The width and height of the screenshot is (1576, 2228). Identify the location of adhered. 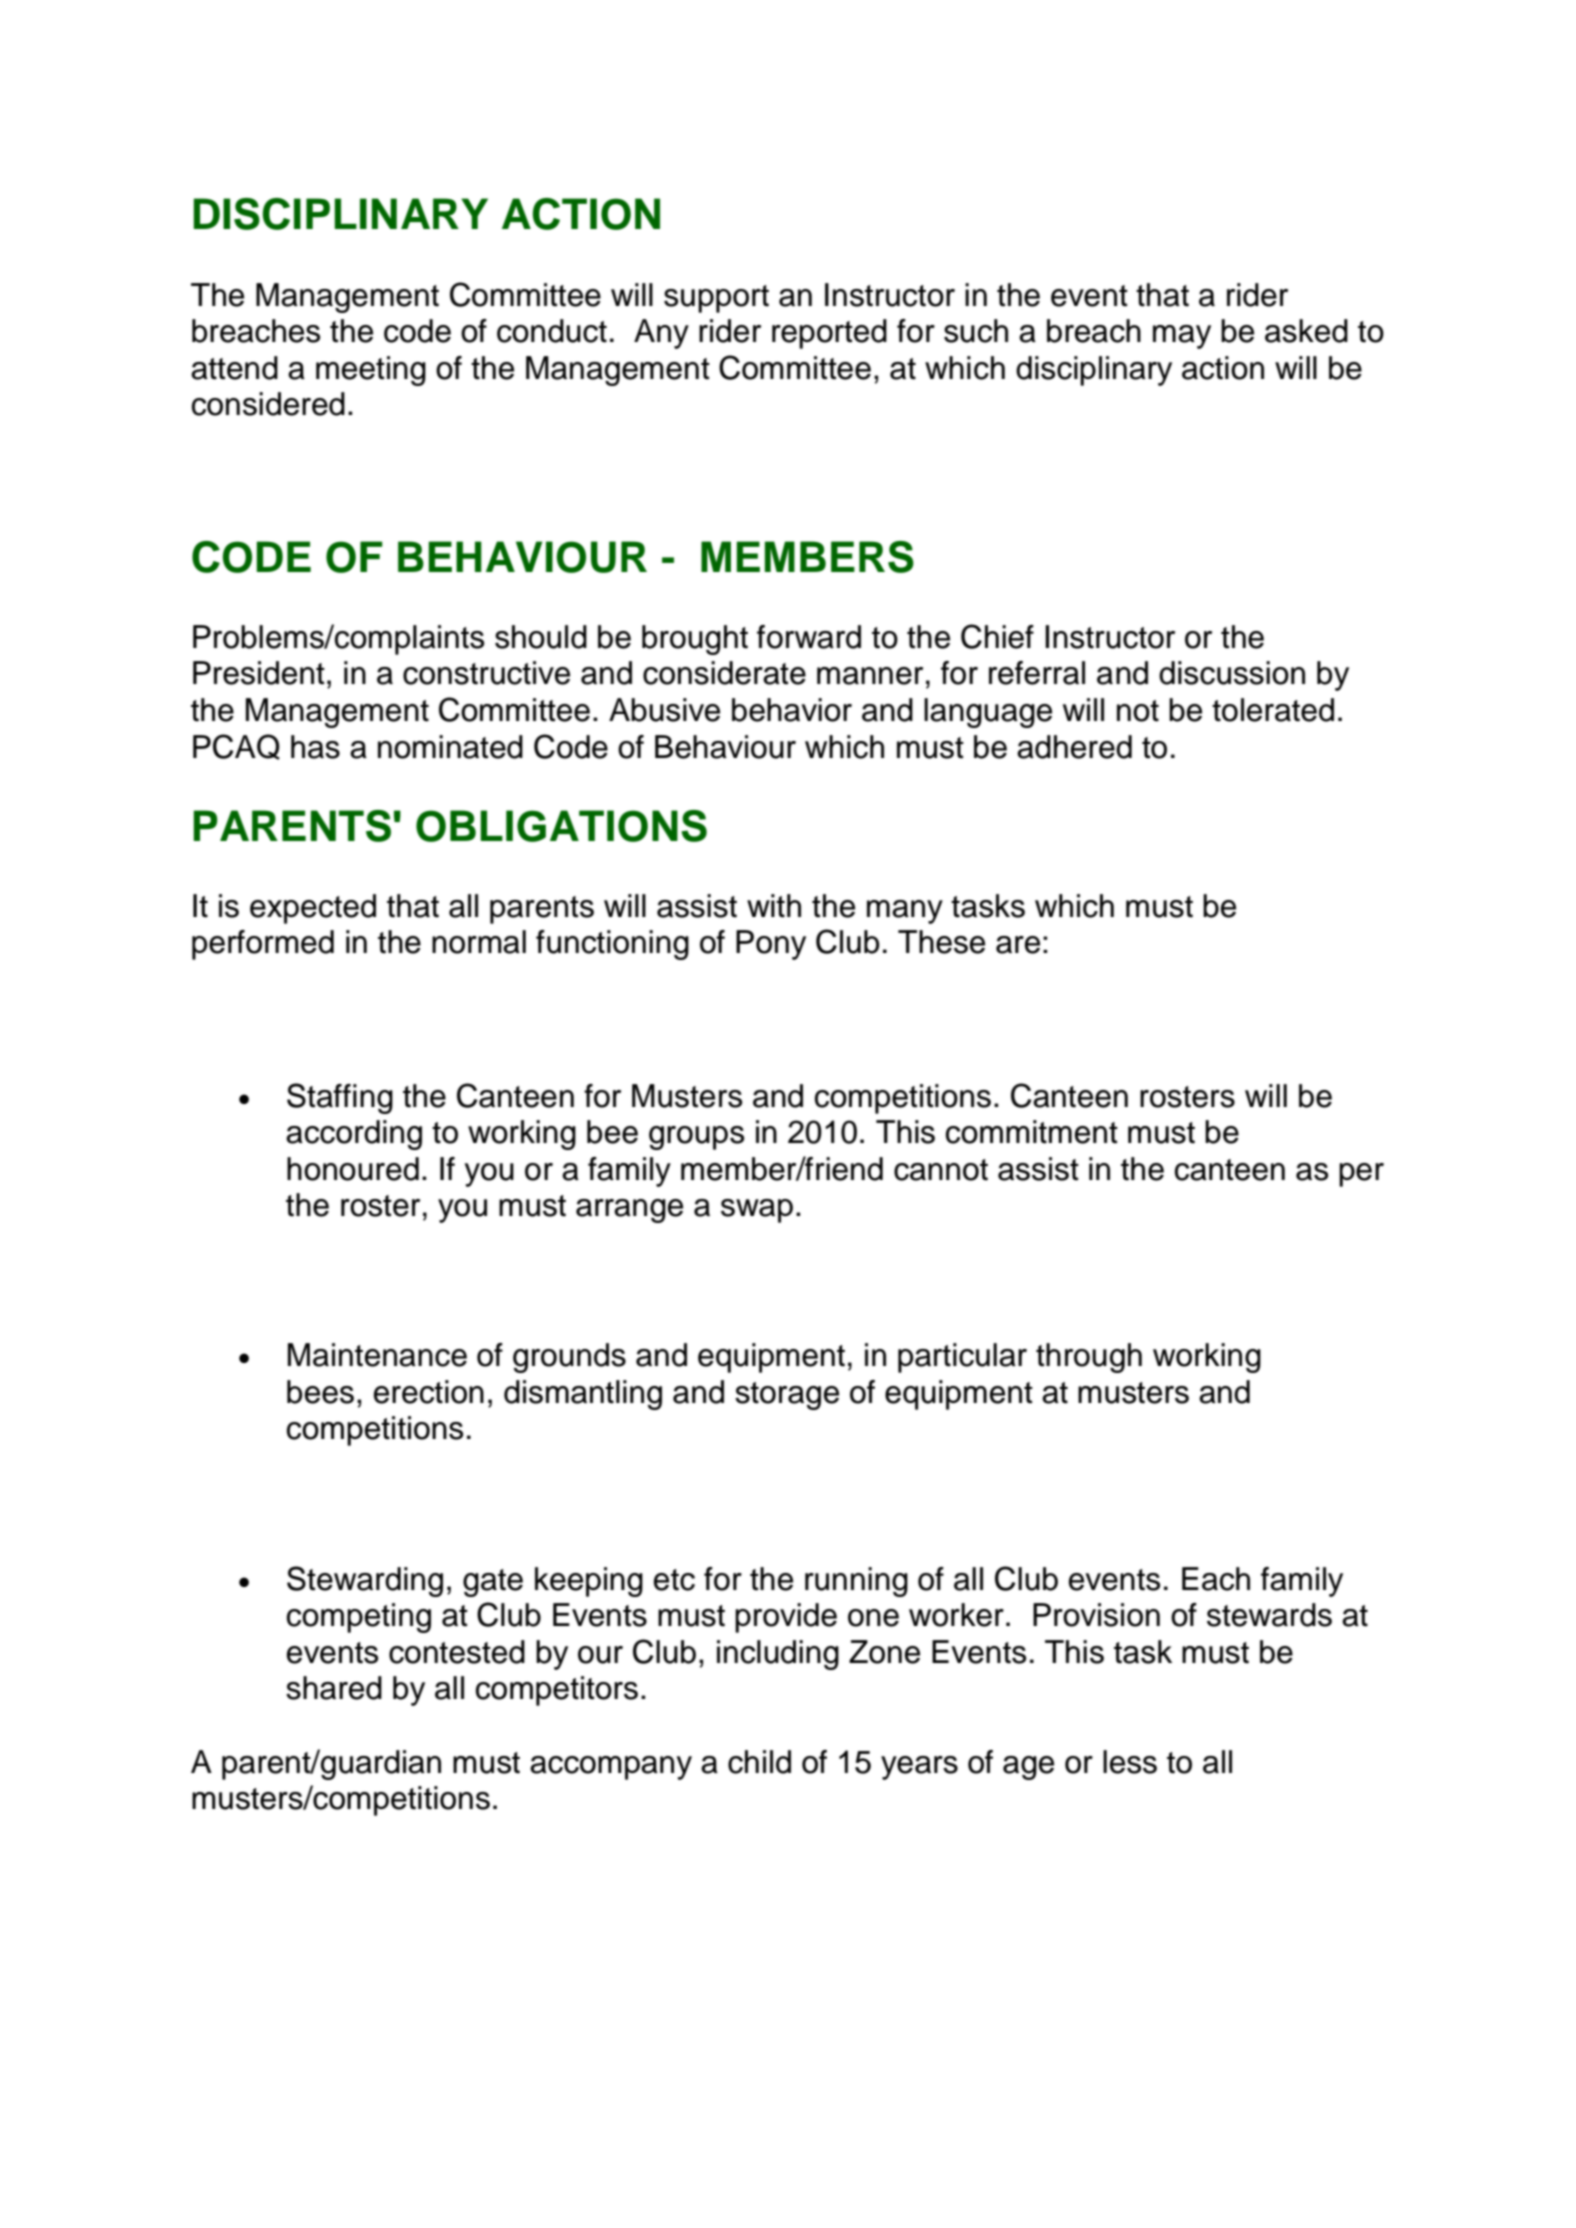
(1074, 747).
